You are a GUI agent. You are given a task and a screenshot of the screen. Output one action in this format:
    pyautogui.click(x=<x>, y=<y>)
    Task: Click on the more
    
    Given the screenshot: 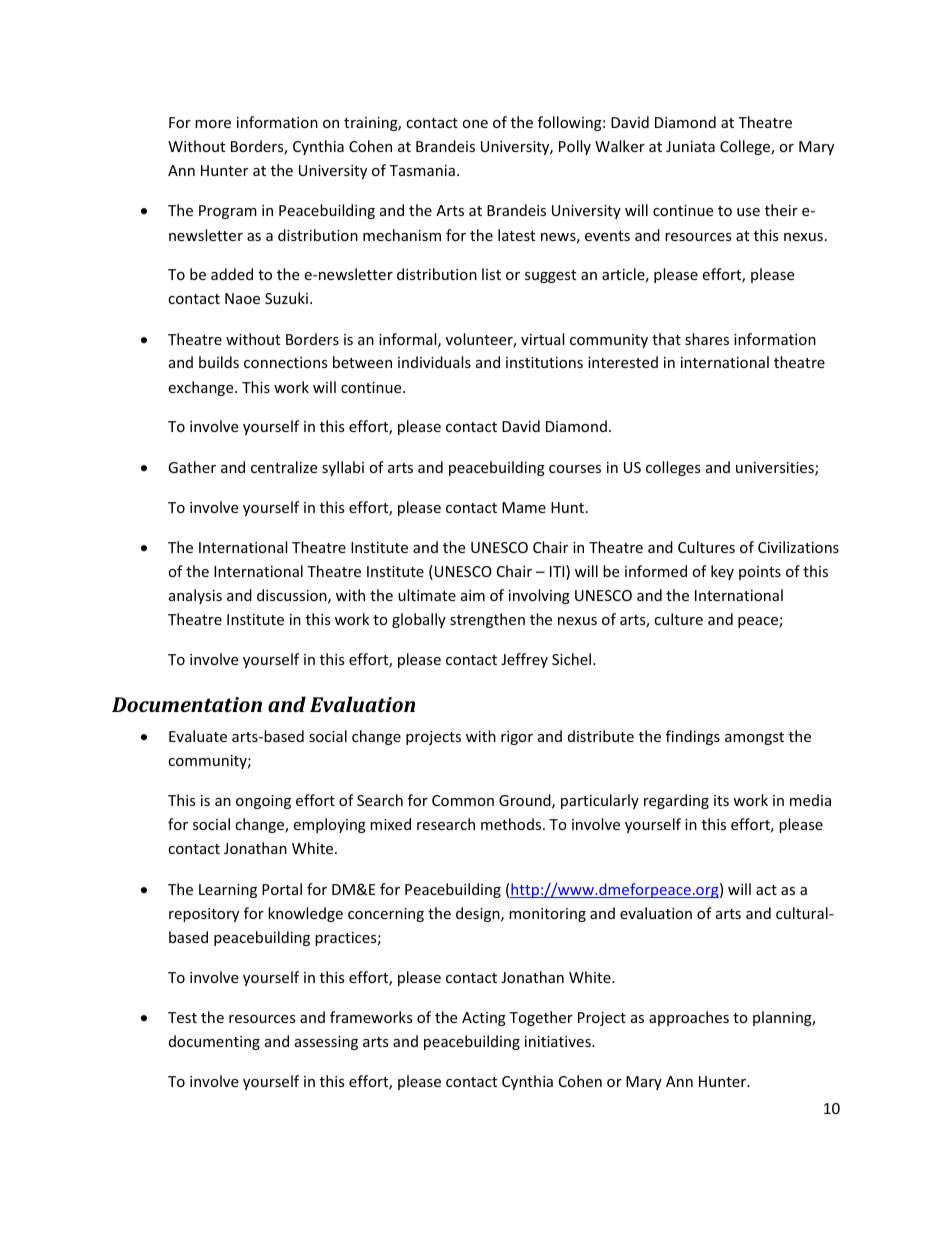 What is the action you would take?
    pyautogui.click(x=213, y=124)
